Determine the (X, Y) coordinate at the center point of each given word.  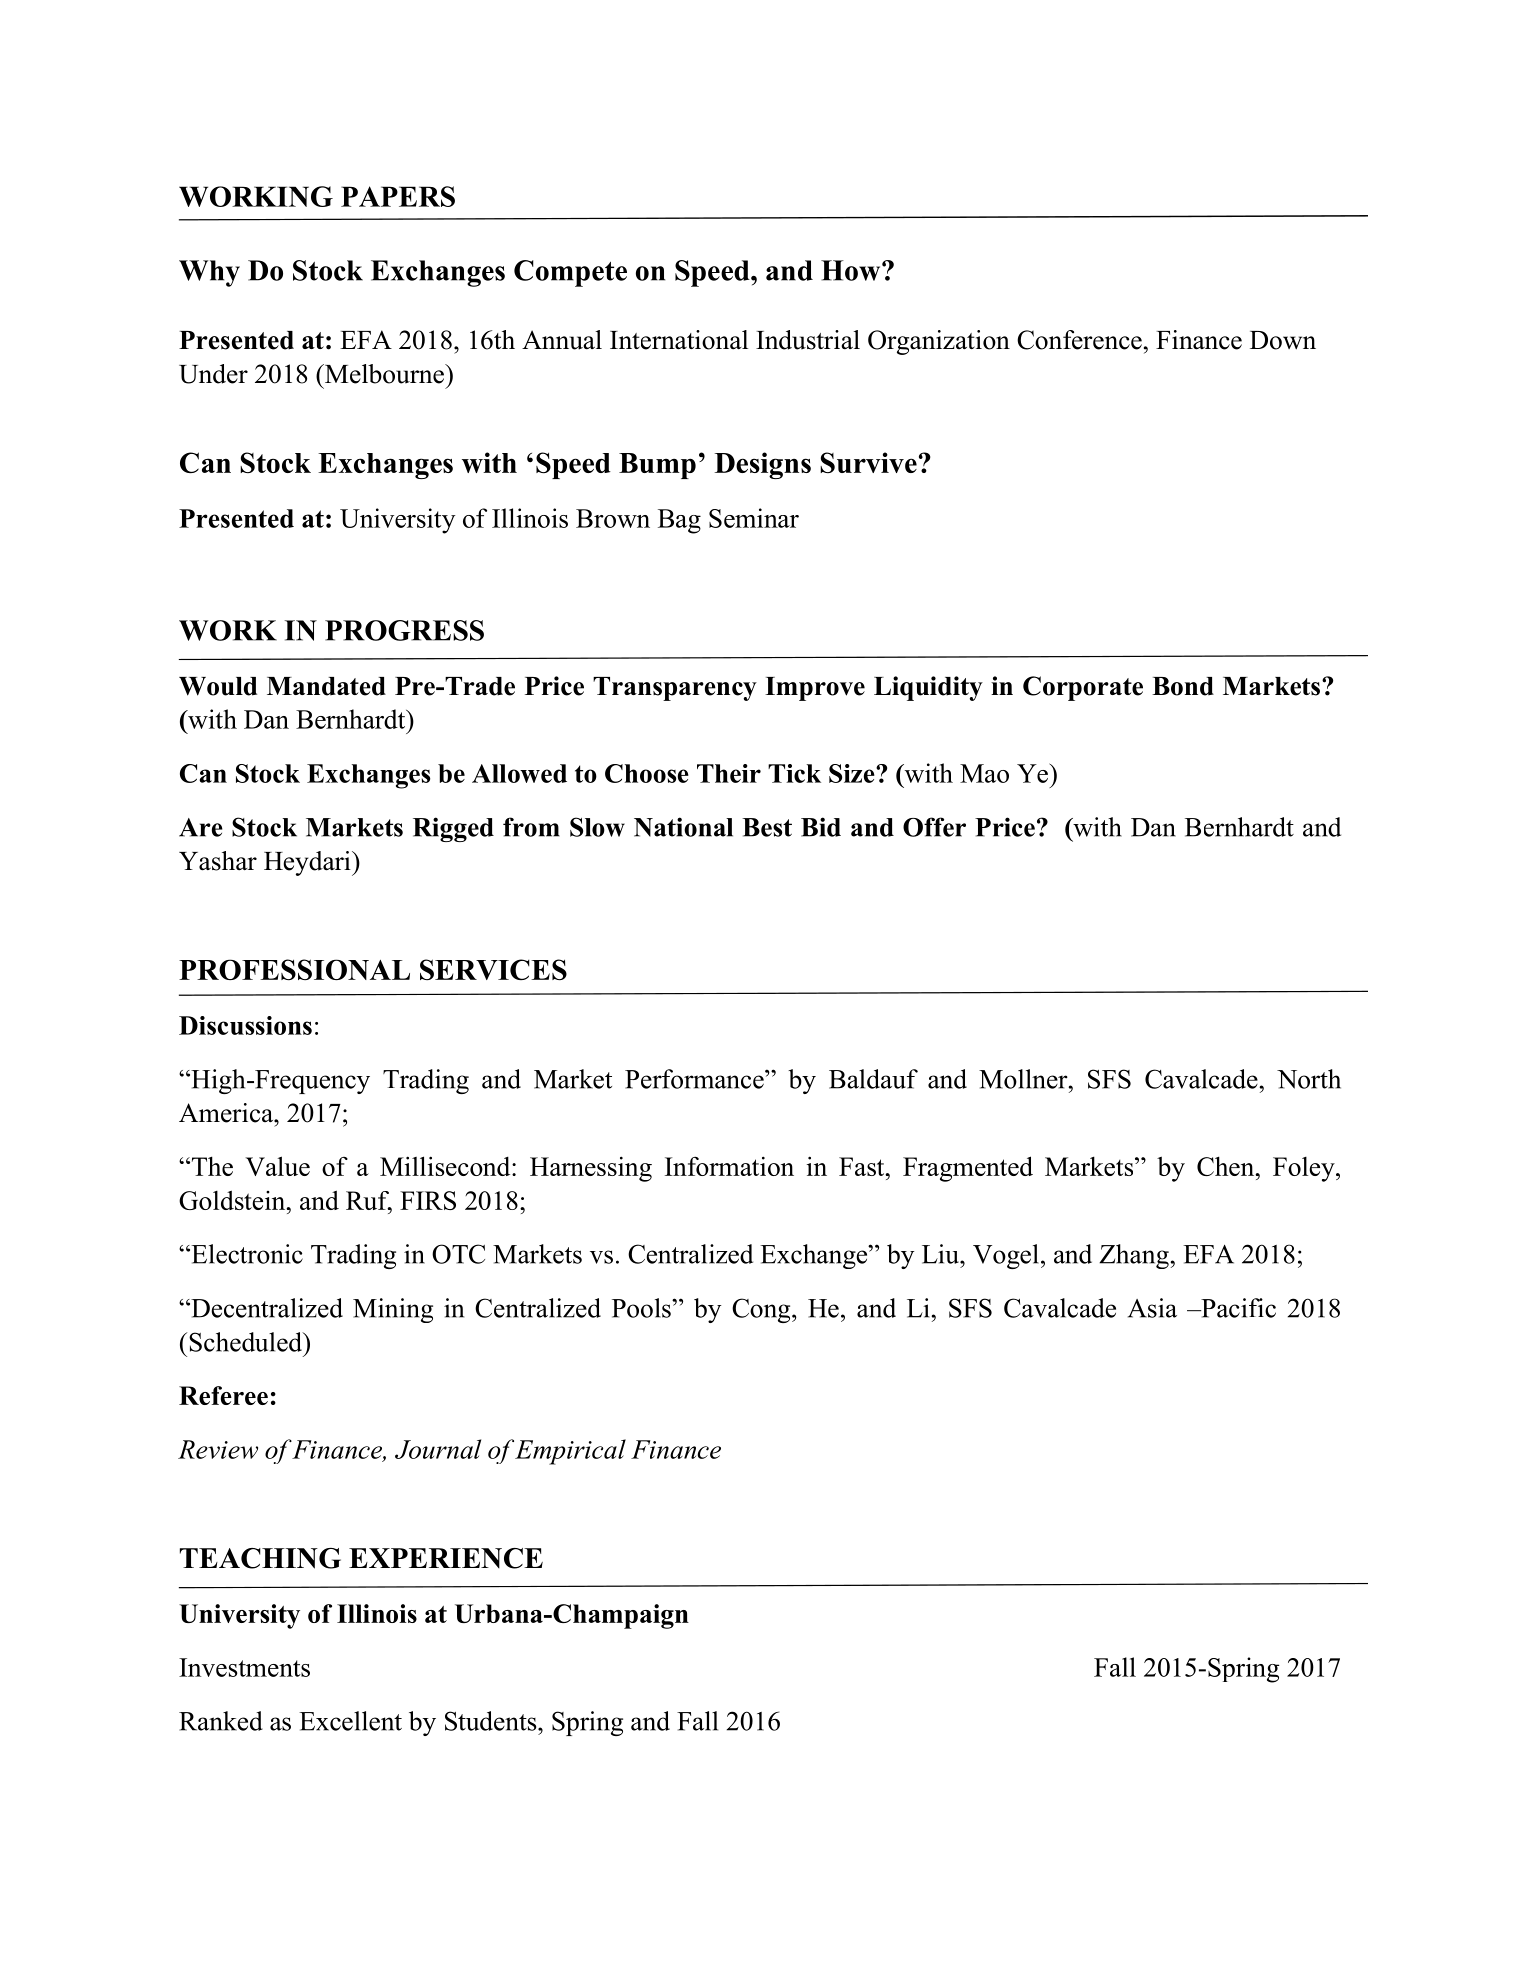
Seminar (754, 518)
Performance (695, 1079)
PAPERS (398, 196)
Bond (1183, 686)
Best (767, 827)
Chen (1226, 1166)
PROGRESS (404, 630)
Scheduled (246, 1342)
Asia (1152, 1308)
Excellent (350, 1721)
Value (277, 1166)
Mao (984, 773)
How (852, 270)
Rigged (453, 829)
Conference (1079, 340)
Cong (762, 1310)
